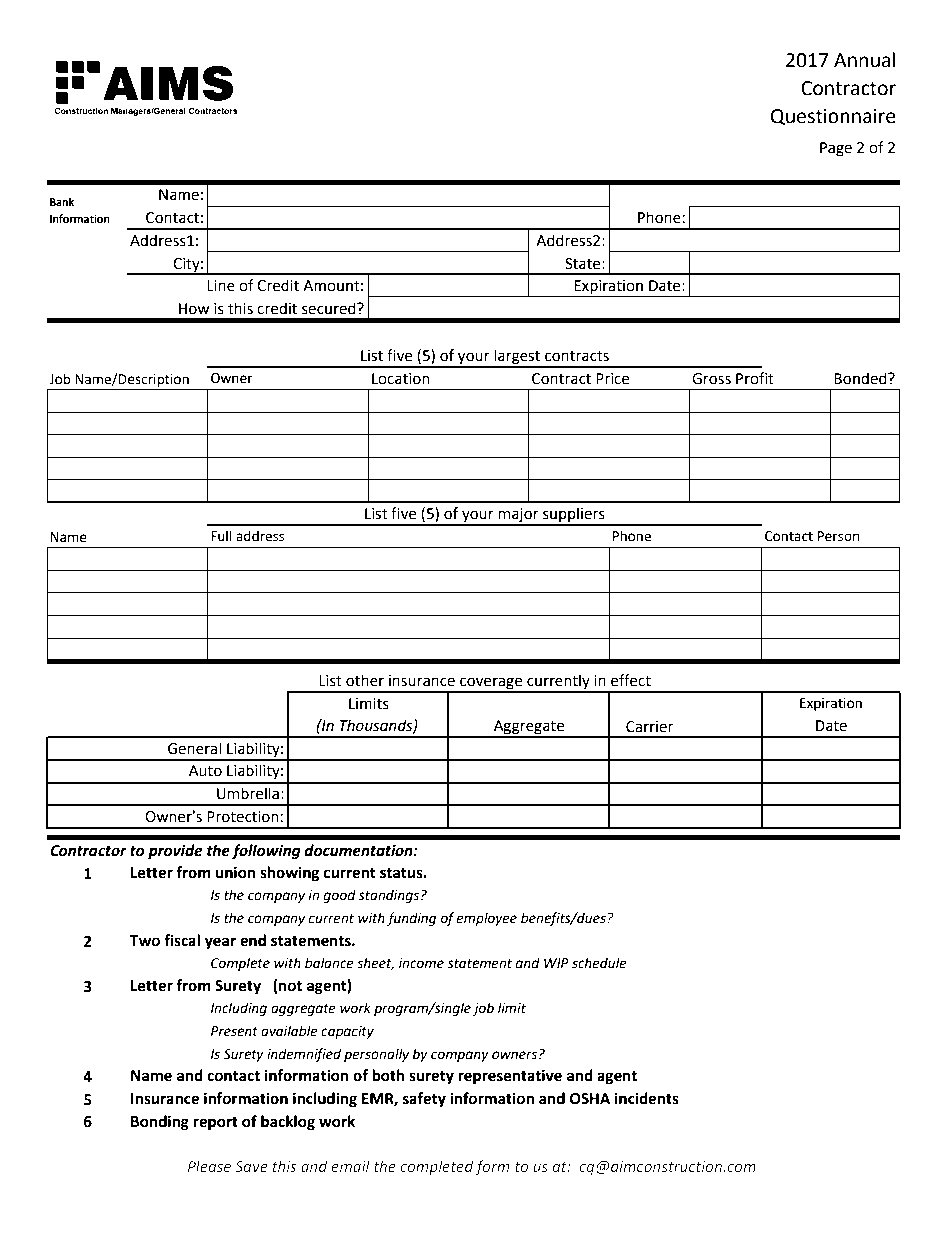  I want to click on coverage, so click(491, 684).
